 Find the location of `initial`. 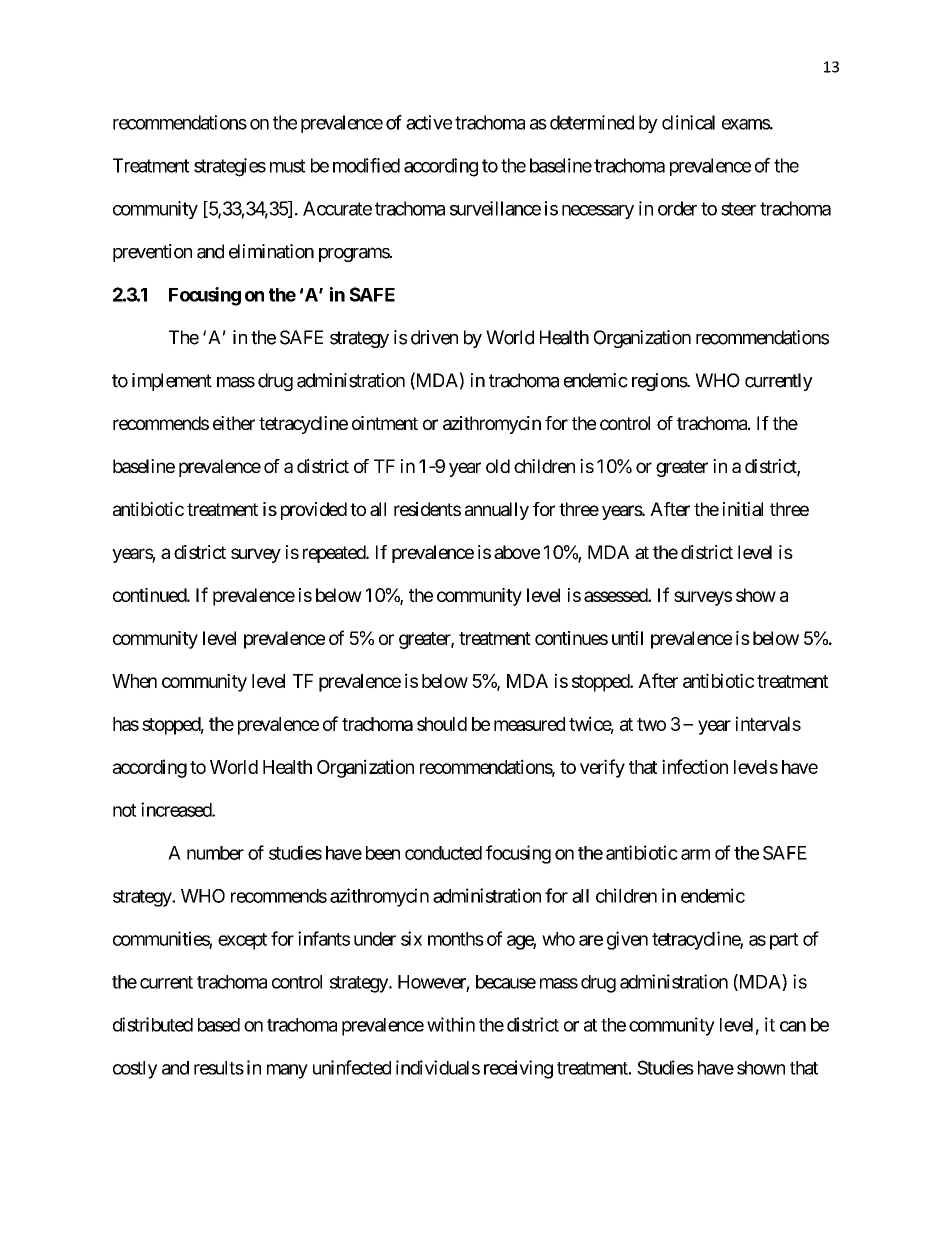

initial is located at coordinates (743, 509).
